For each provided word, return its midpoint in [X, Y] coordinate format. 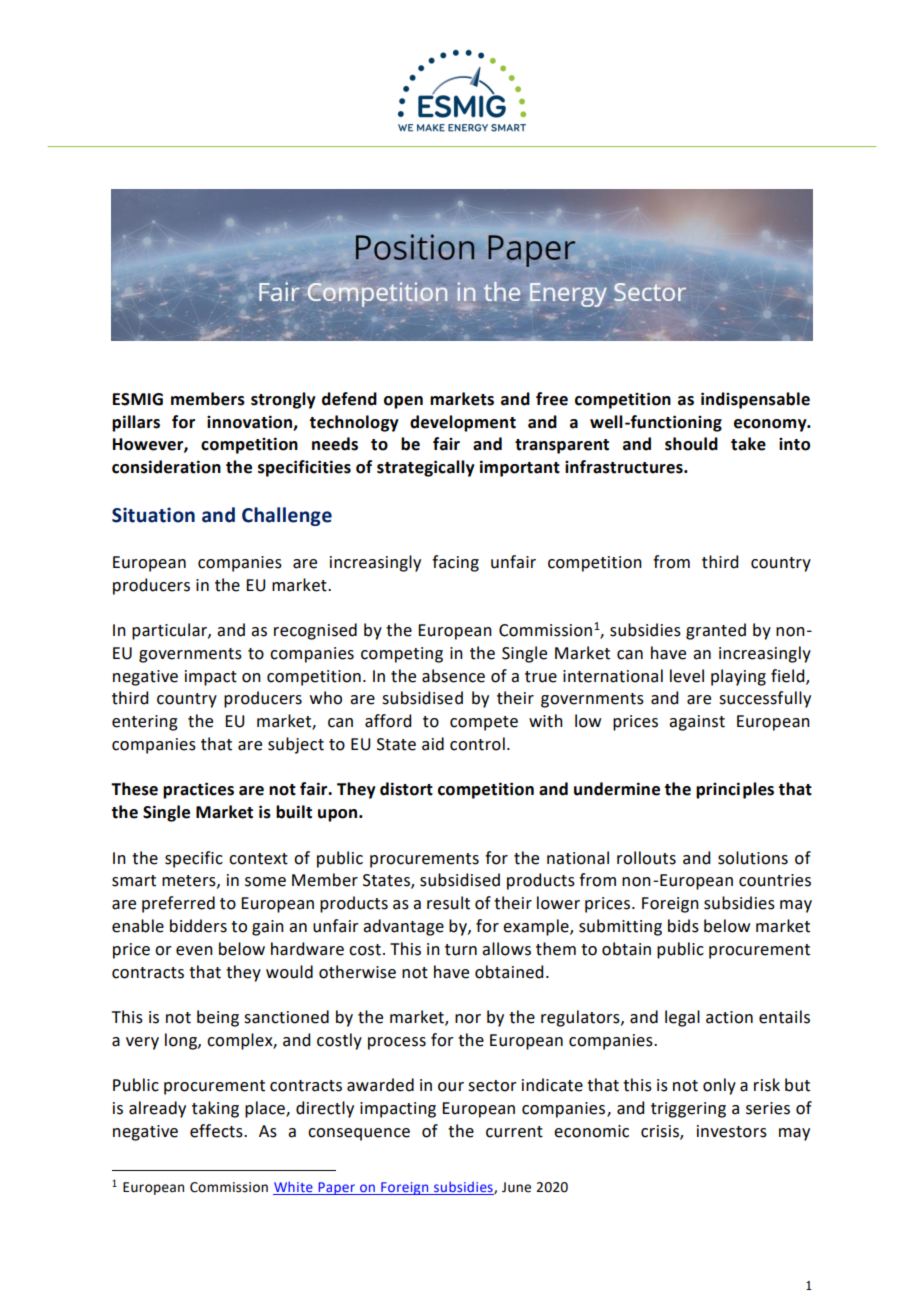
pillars [136, 423]
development [463, 423]
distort [406, 789]
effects [217, 1131]
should [691, 444]
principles [735, 790]
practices [198, 790]
